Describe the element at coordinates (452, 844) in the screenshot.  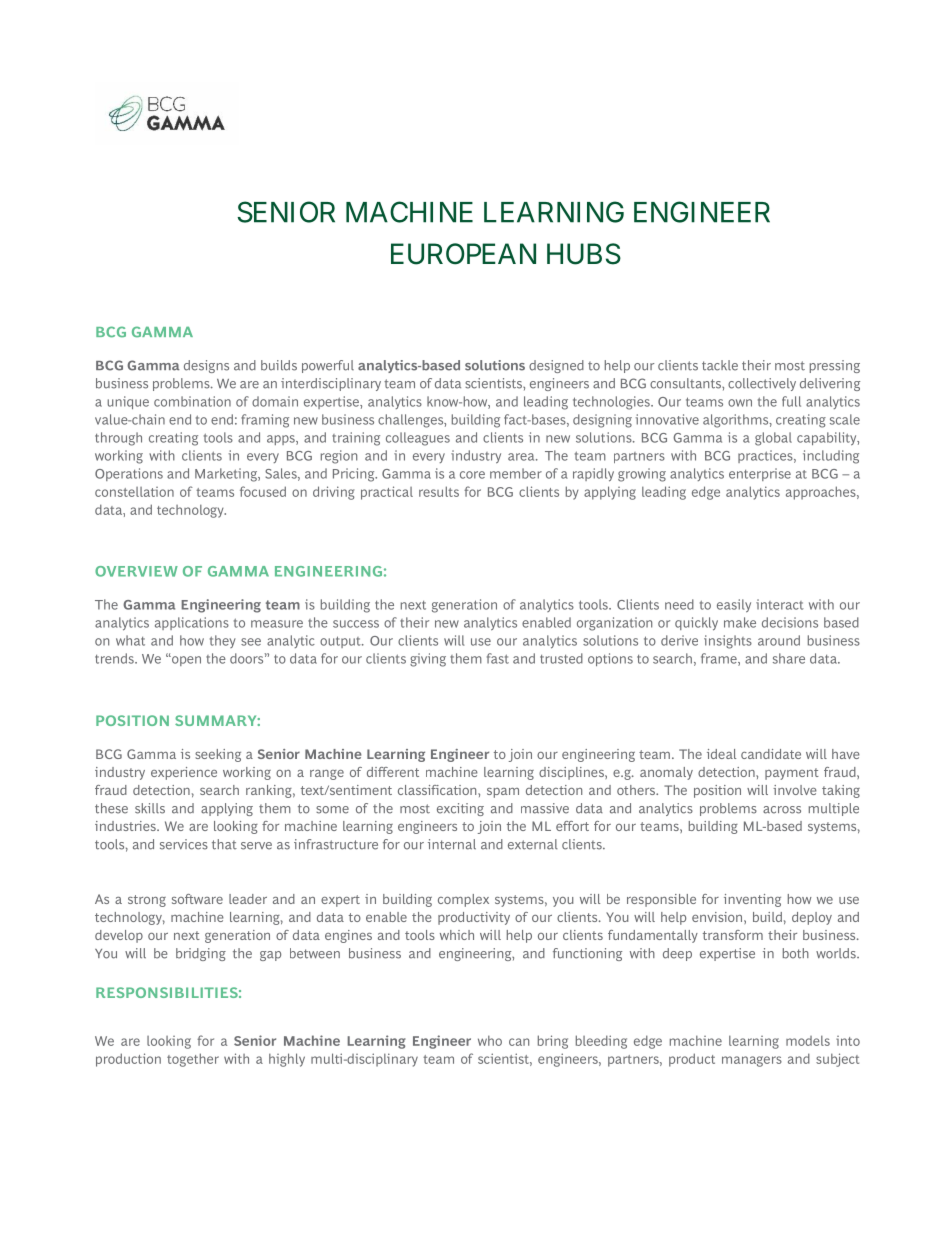
I see `internal` at that location.
